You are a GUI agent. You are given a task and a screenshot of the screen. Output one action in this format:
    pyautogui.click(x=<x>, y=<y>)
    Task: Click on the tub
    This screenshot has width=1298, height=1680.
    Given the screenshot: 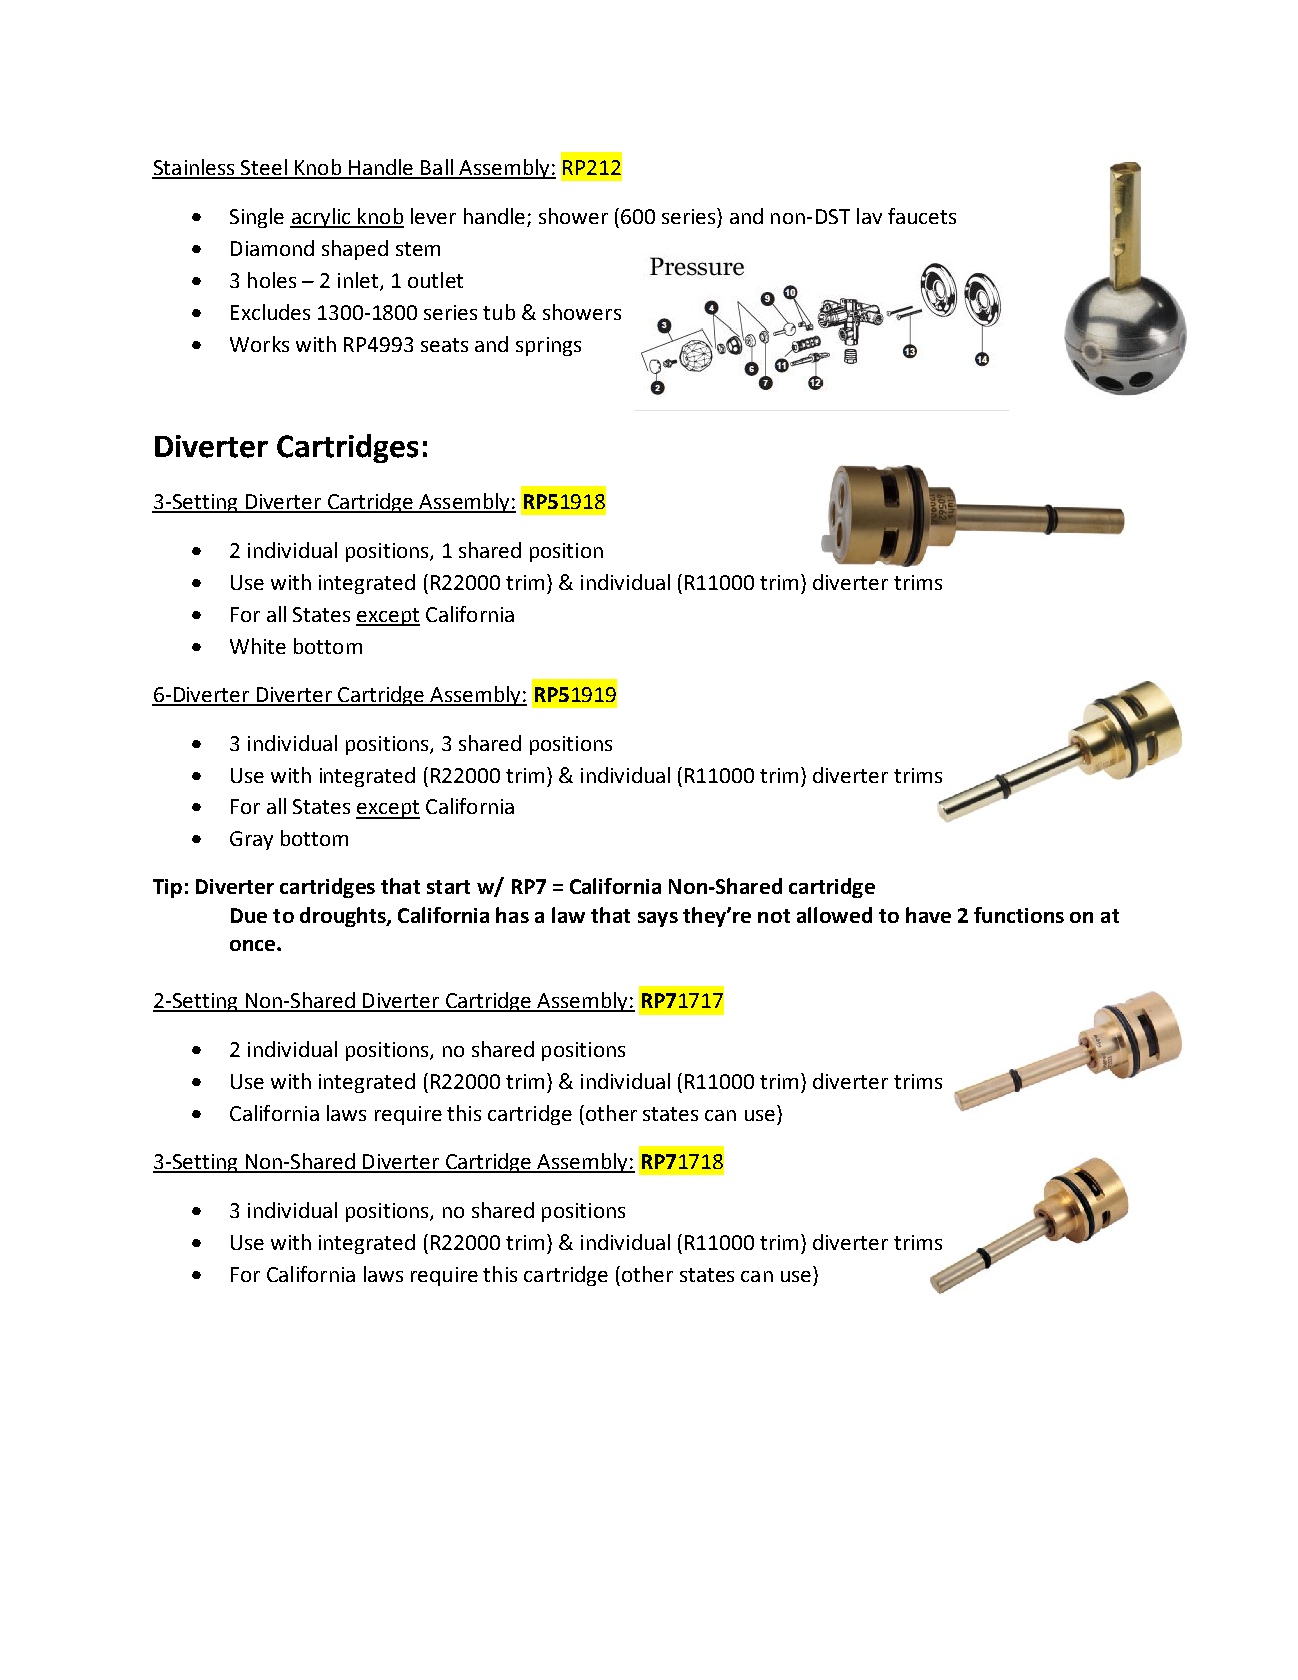 What is the action you would take?
    pyautogui.click(x=499, y=312)
